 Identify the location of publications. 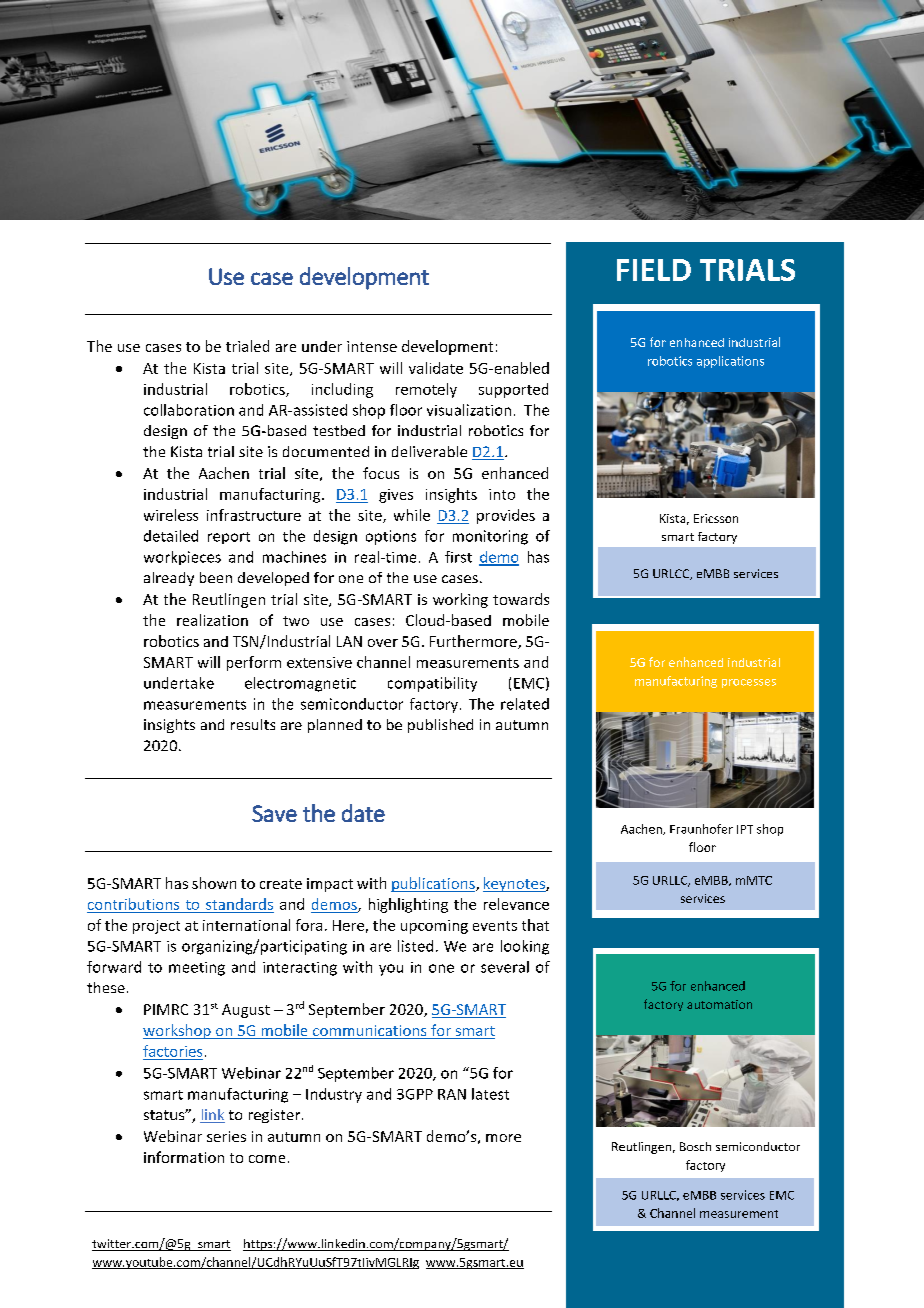
(434, 884).
